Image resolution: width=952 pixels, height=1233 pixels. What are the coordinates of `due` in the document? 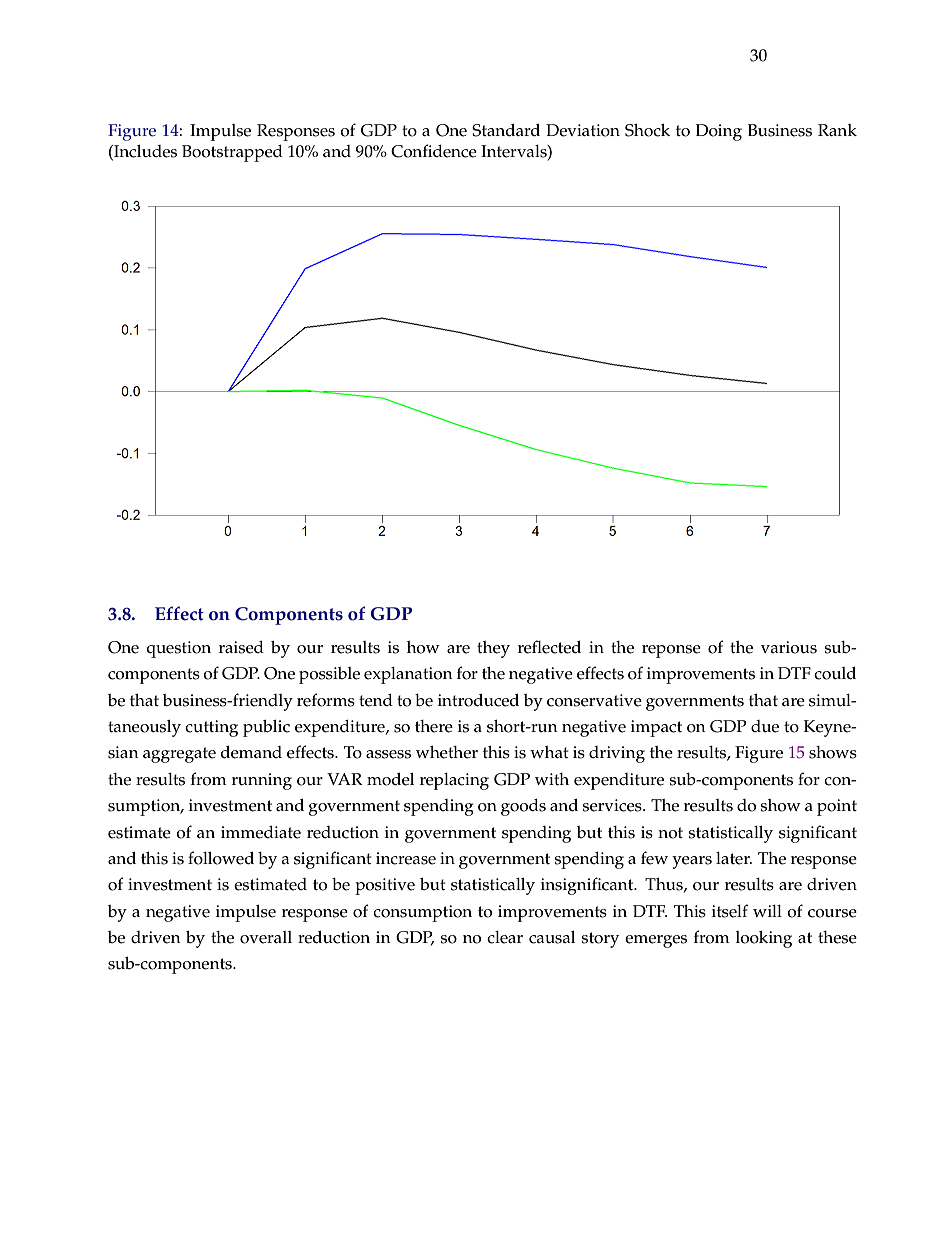 It's located at (765, 726).
